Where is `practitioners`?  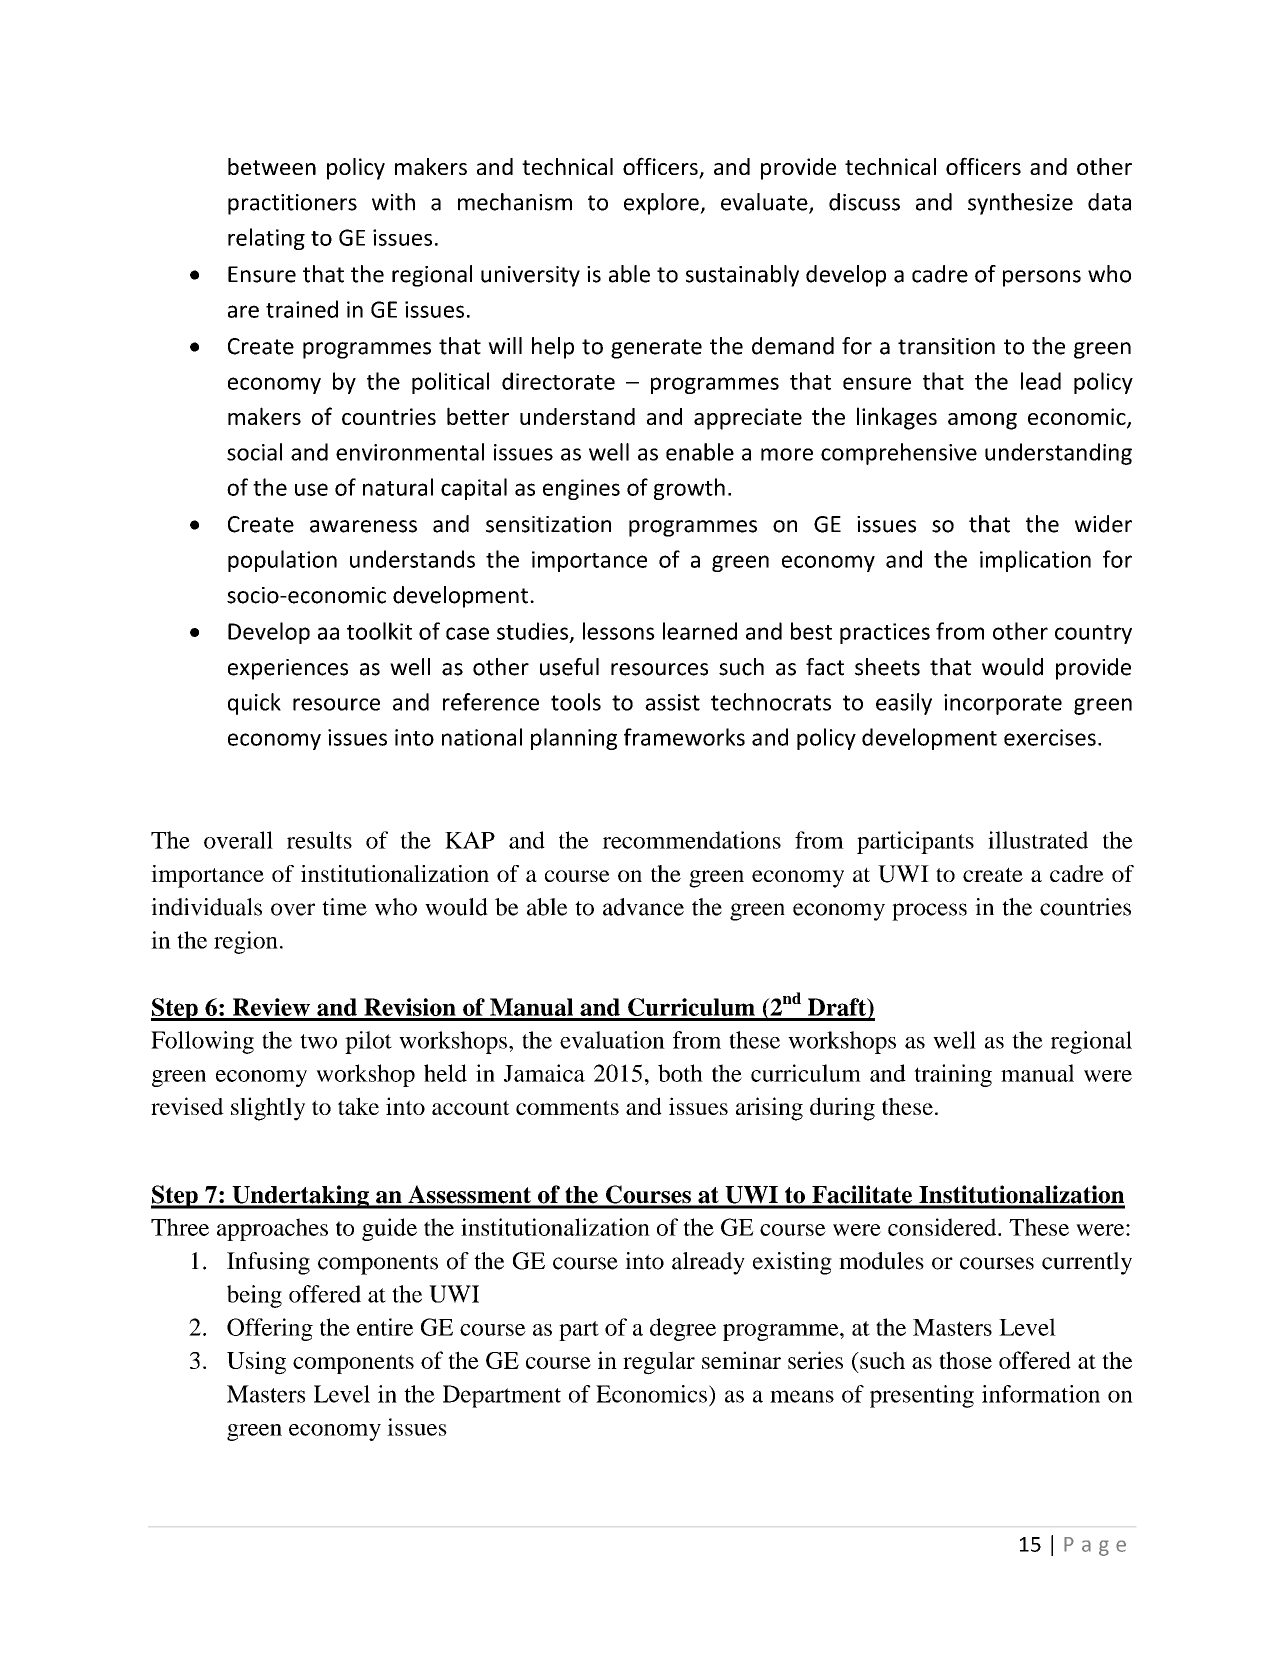 practitioners is located at coordinates (292, 204).
